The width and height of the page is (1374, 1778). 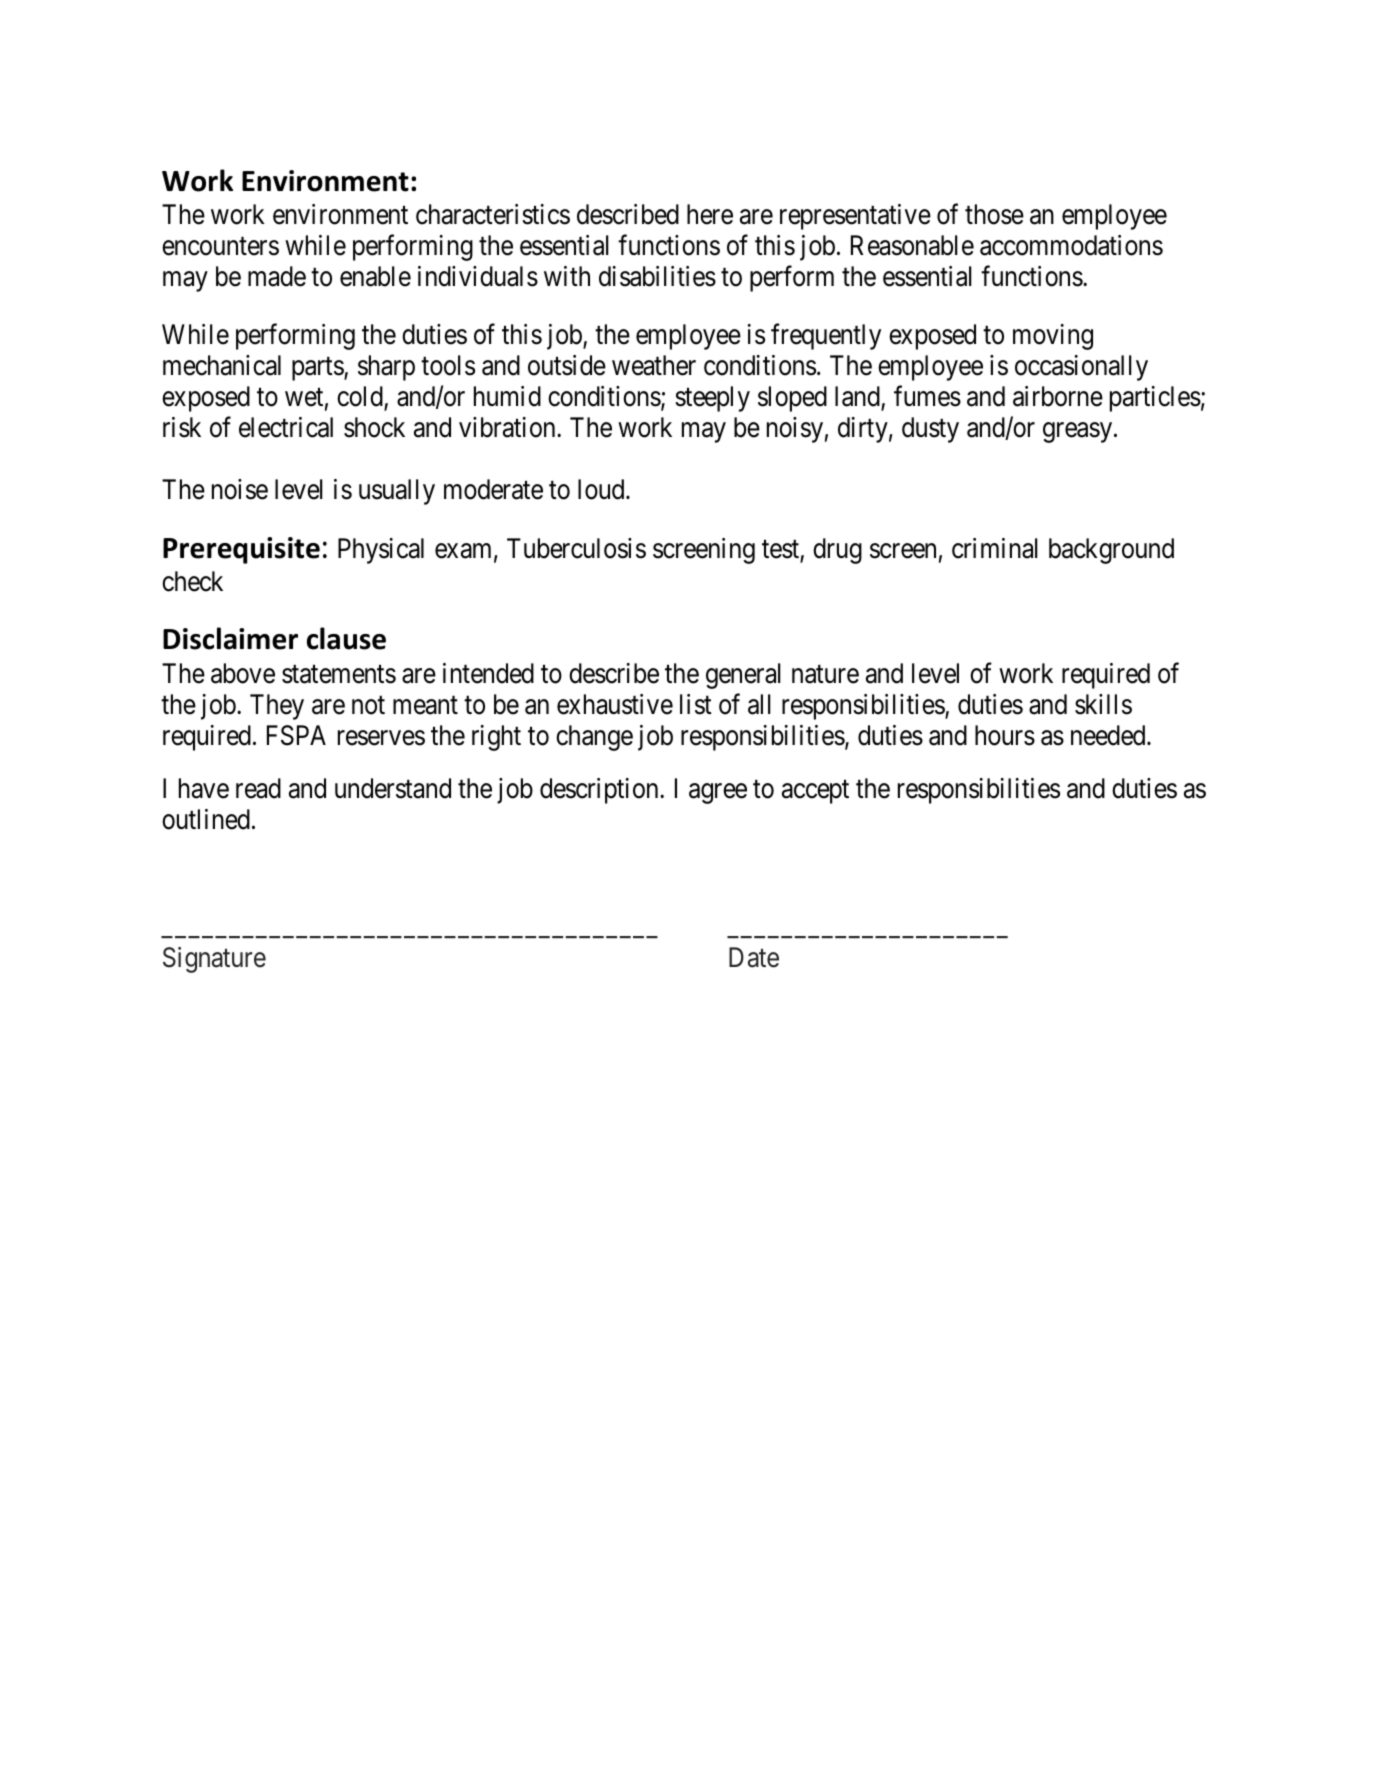 What do you see at coordinates (206, 819) in the page?
I see `outlined` at bounding box center [206, 819].
